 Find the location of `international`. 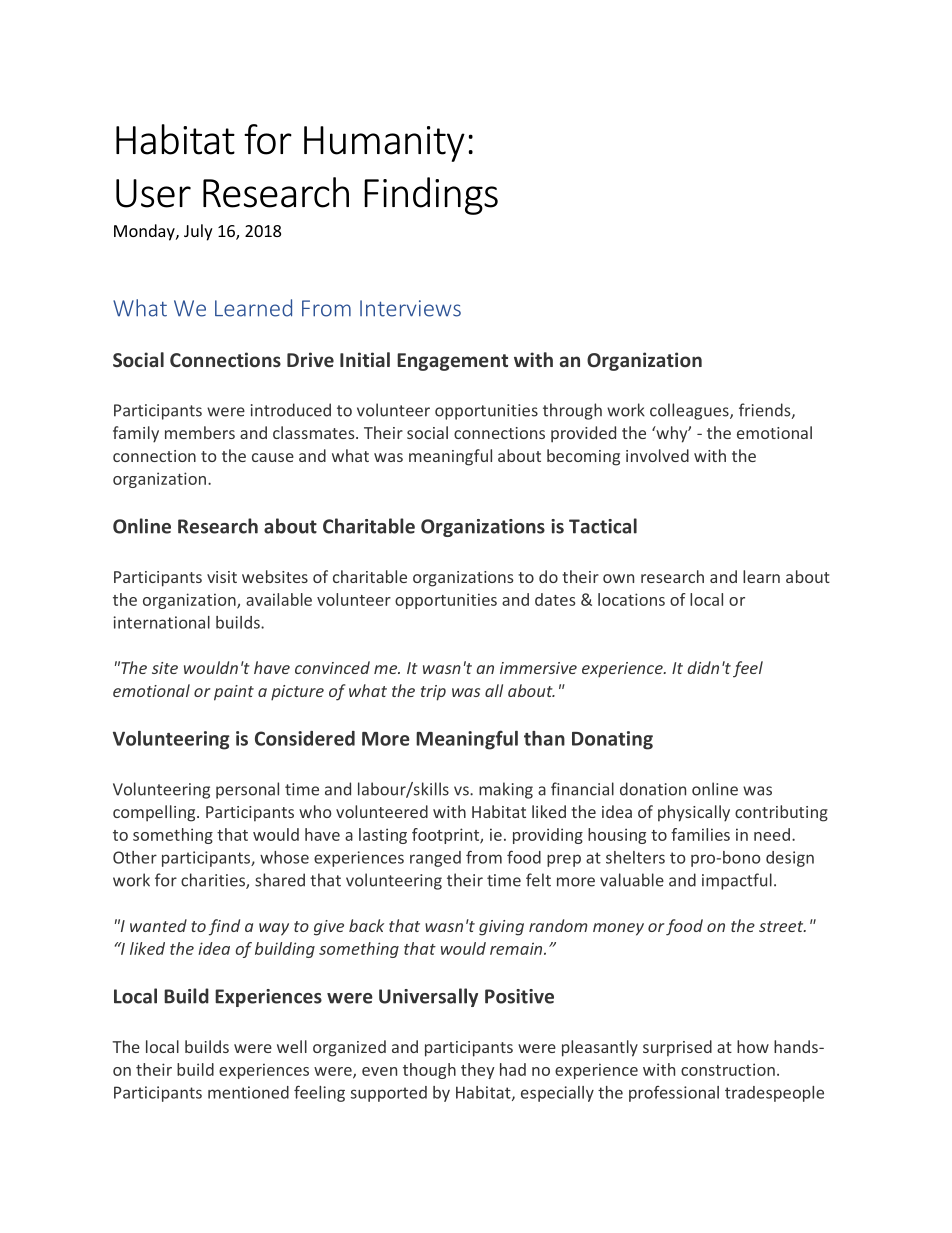

international is located at coordinates (162, 622).
